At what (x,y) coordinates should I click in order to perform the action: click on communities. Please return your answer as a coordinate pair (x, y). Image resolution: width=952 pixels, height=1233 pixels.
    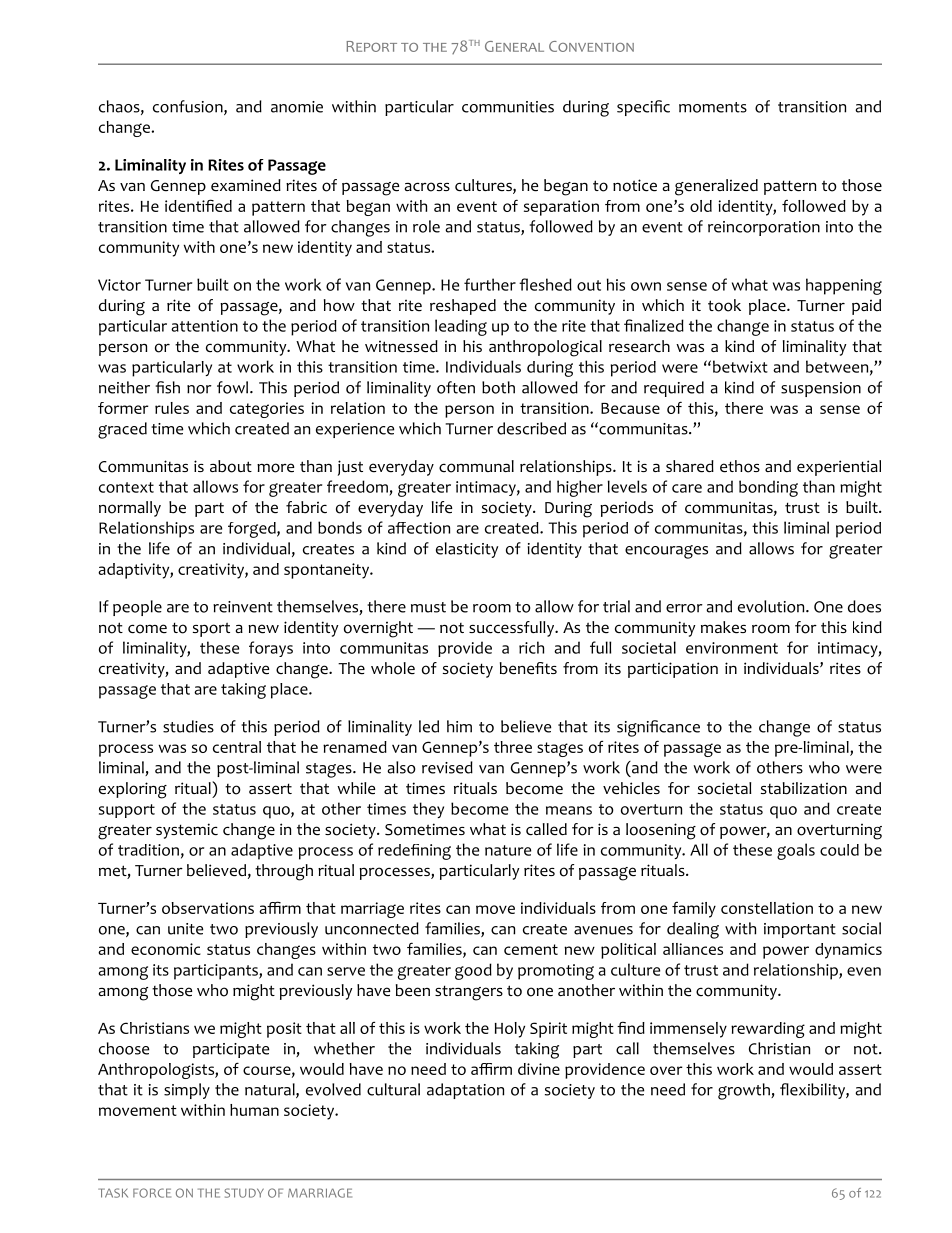
    Looking at the image, I should click on (508, 107).
